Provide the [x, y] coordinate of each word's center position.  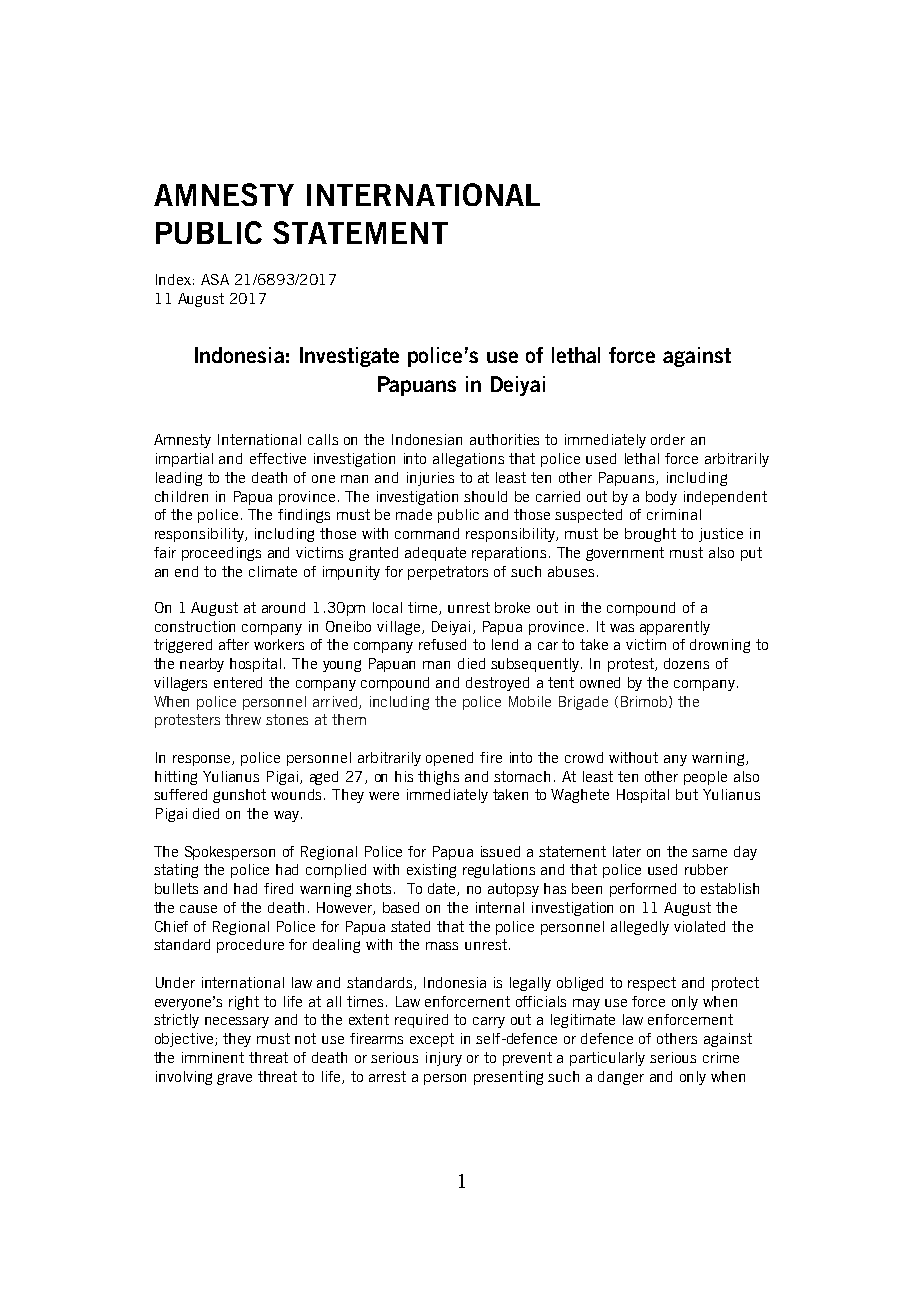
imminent [213, 1057]
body [661, 498]
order [668, 439]
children [181, 496]
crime [721, 1057]
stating [176, 871]
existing [431, 871]
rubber [706, 869]
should [485, 496]
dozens [686, 663]
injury [444, 1059]
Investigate [349, 357]
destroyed [497, 684]
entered [238, 682]
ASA [215, 279]
